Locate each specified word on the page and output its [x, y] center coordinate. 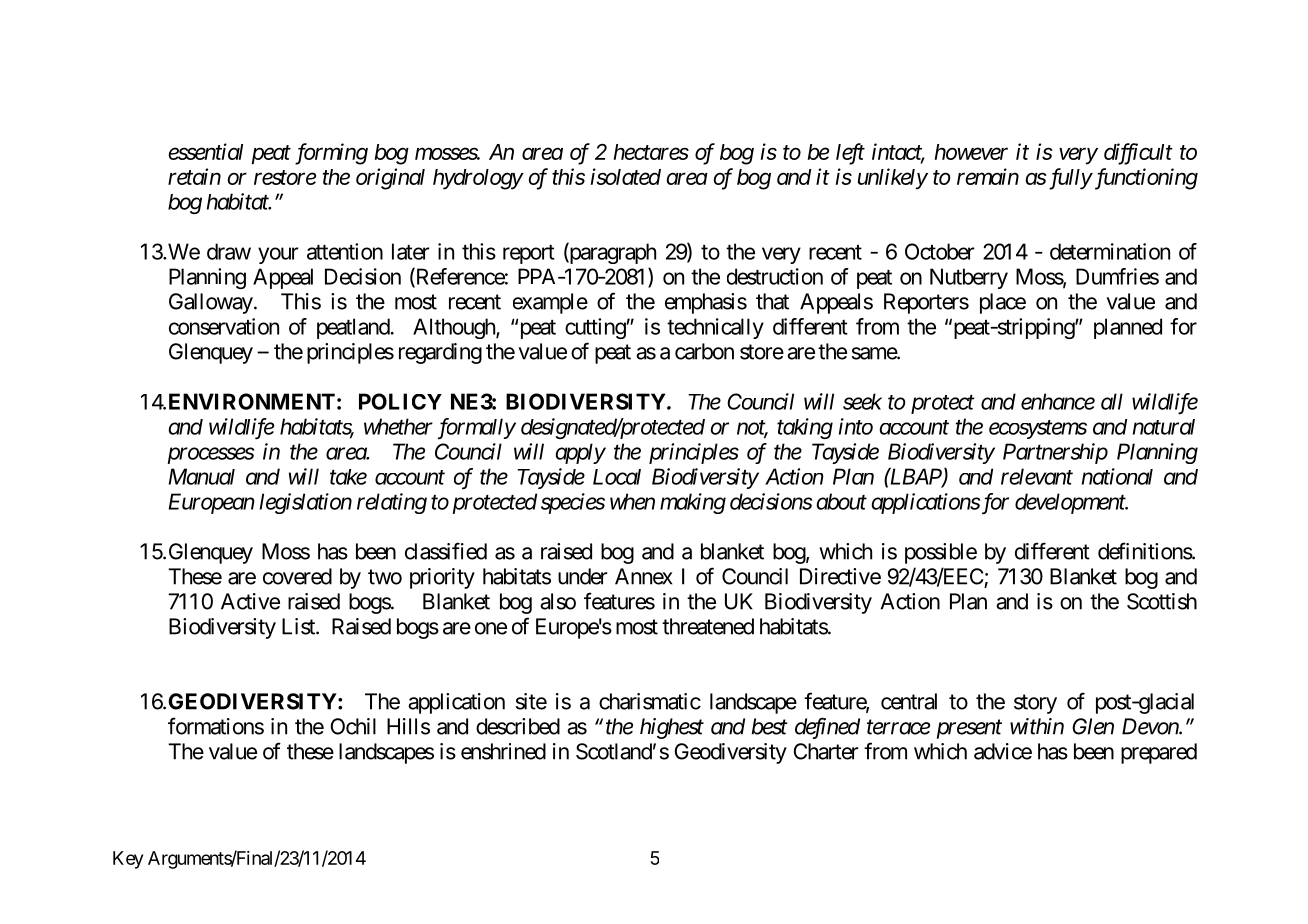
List [299, 626]
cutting [595, 328]
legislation [306, 503]
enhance [1058, 401]
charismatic [650, 701]
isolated [626, 176]
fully [1069, 179]
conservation [224, 326]
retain [194, 176]
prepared [1159, 753]
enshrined [503, 751]
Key [128, 860]
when [632, 501]
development [1071, 503]
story [1035, 704]
